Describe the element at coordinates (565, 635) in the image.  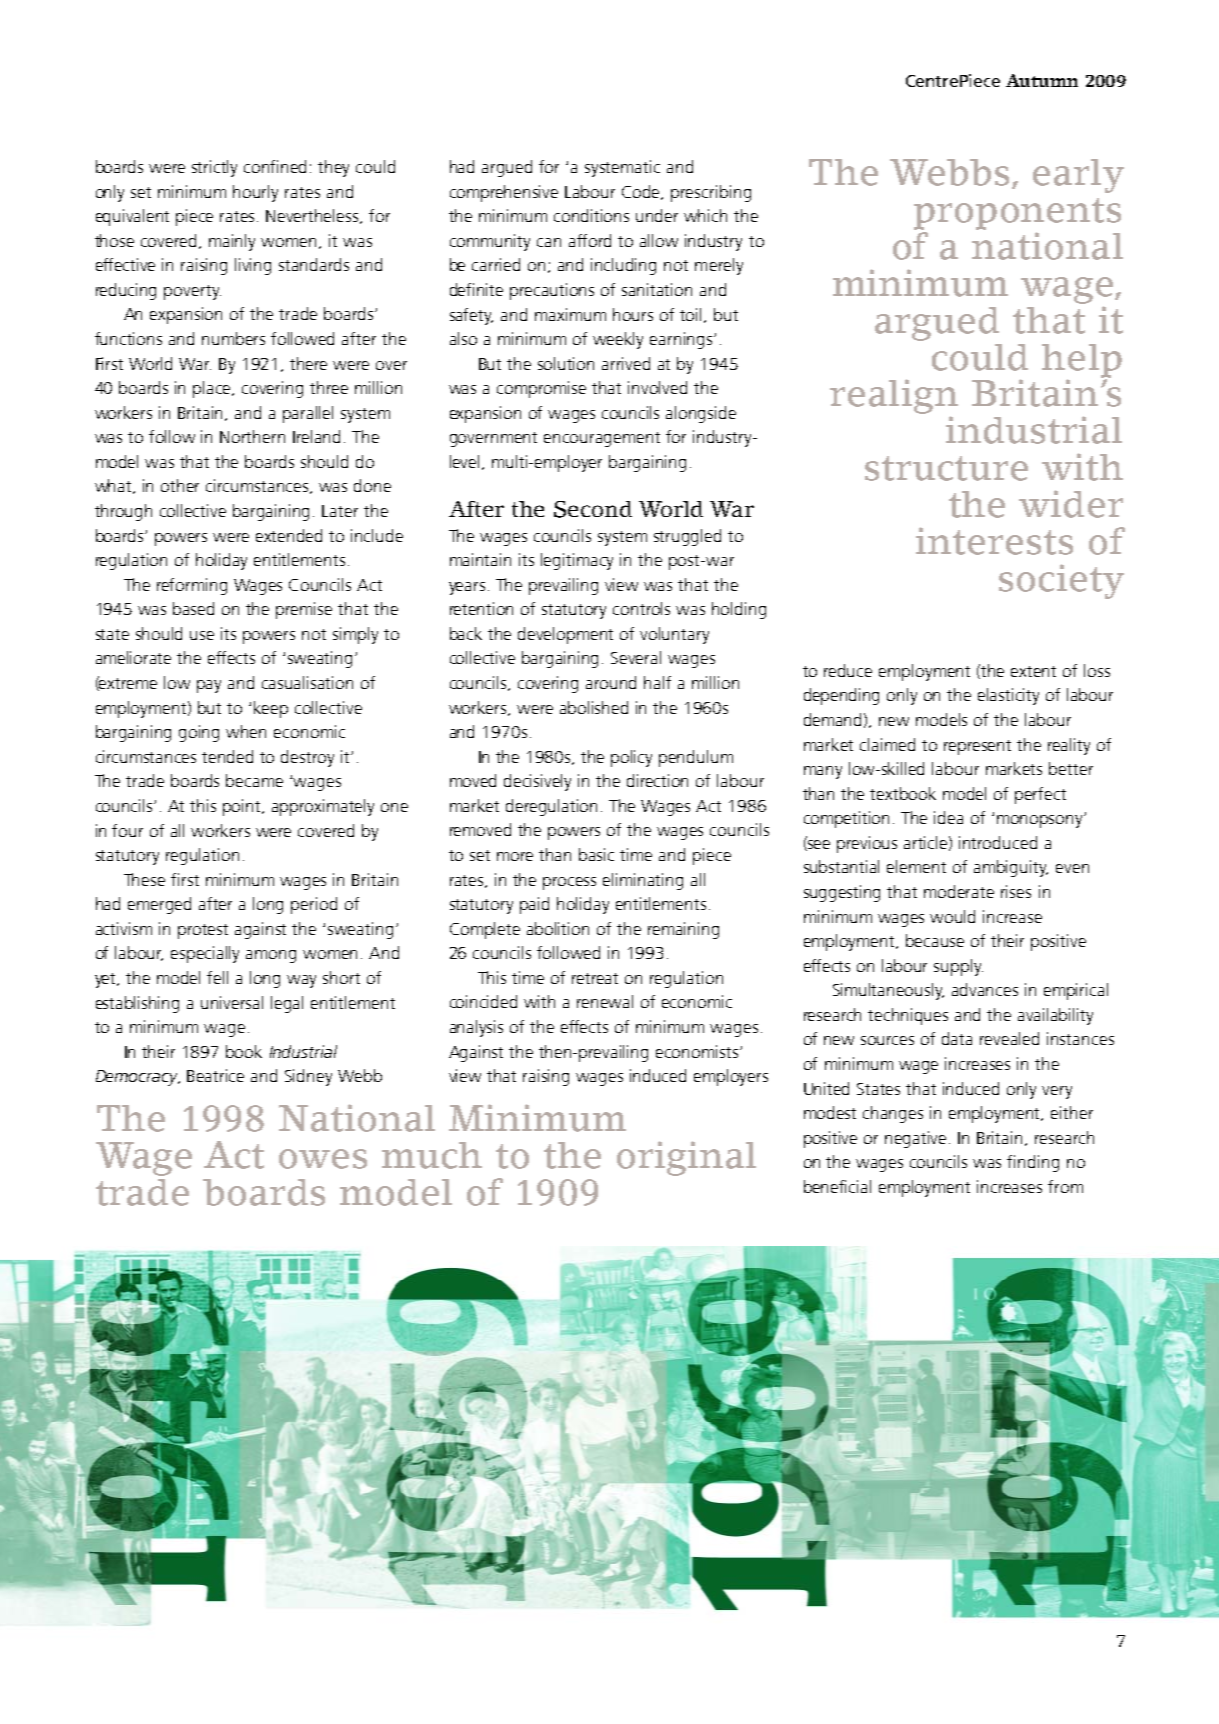
I see `development` at that location.
